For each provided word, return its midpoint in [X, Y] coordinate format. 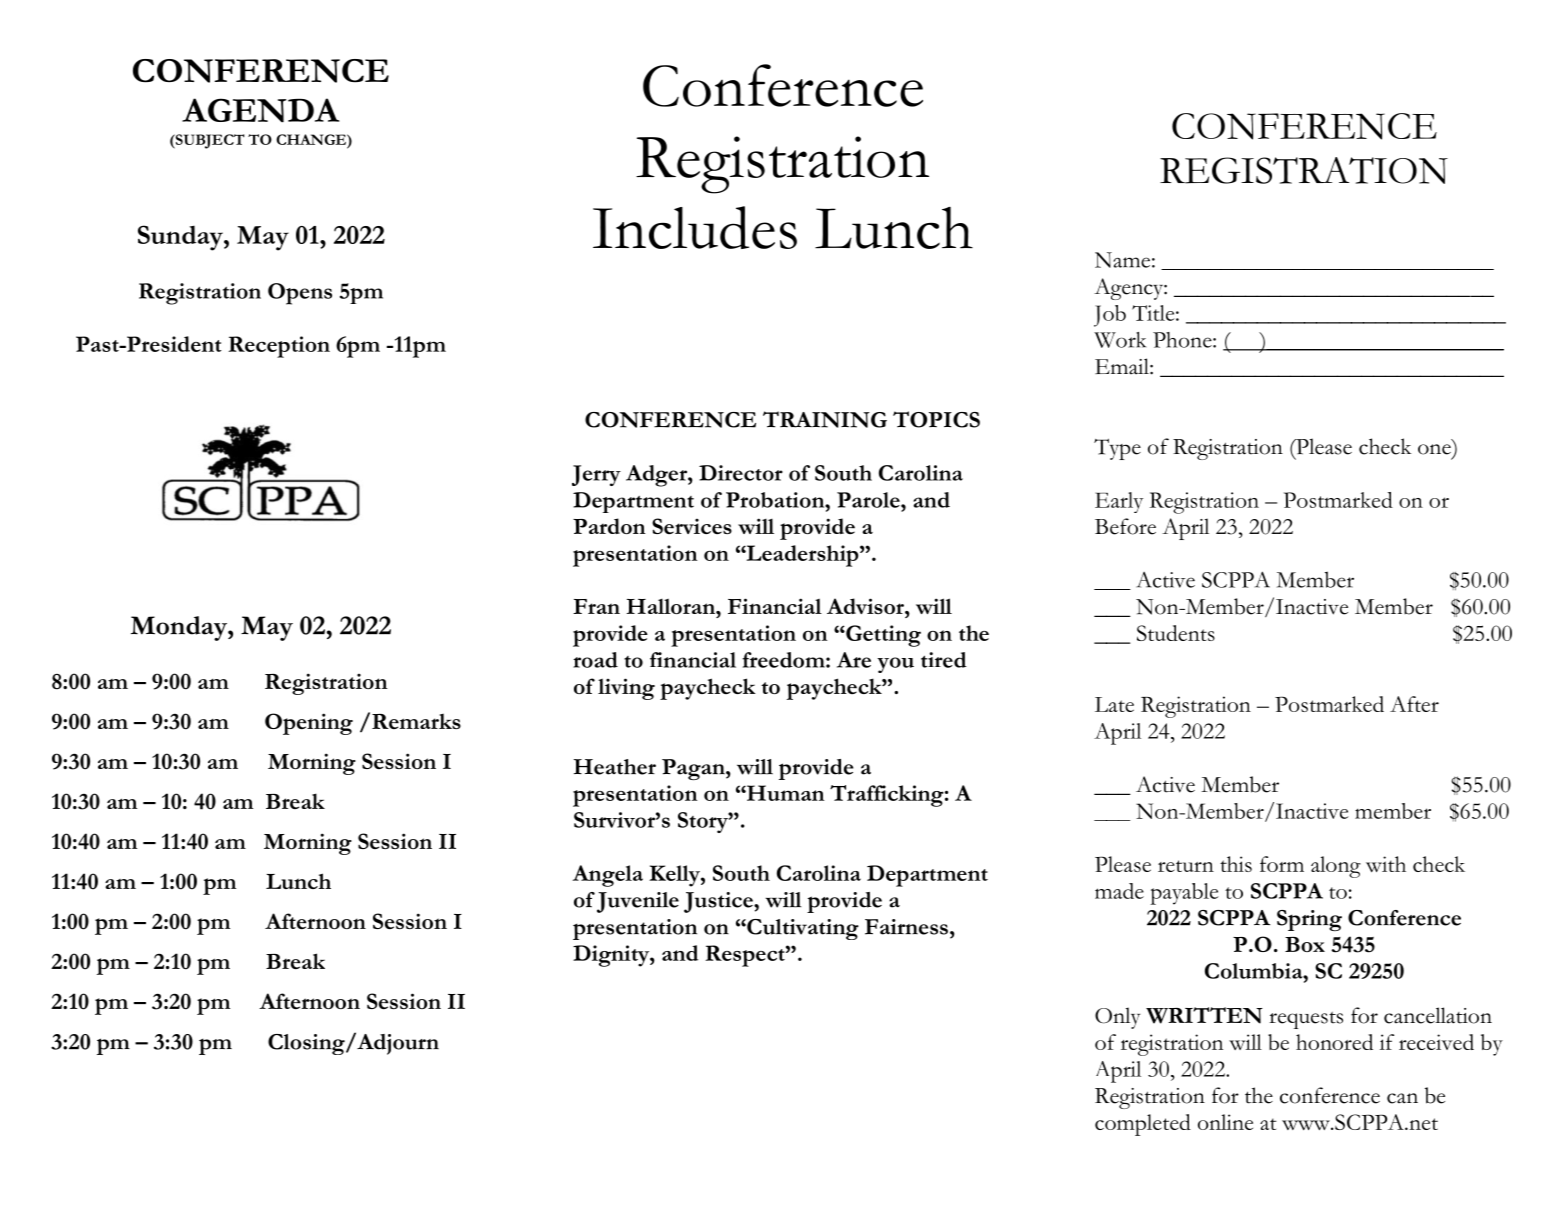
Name [1122, 260]
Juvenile [638, 902]
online [1225, 1122]
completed [1143, 1125]
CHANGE [312, 139]
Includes [695, 227]
